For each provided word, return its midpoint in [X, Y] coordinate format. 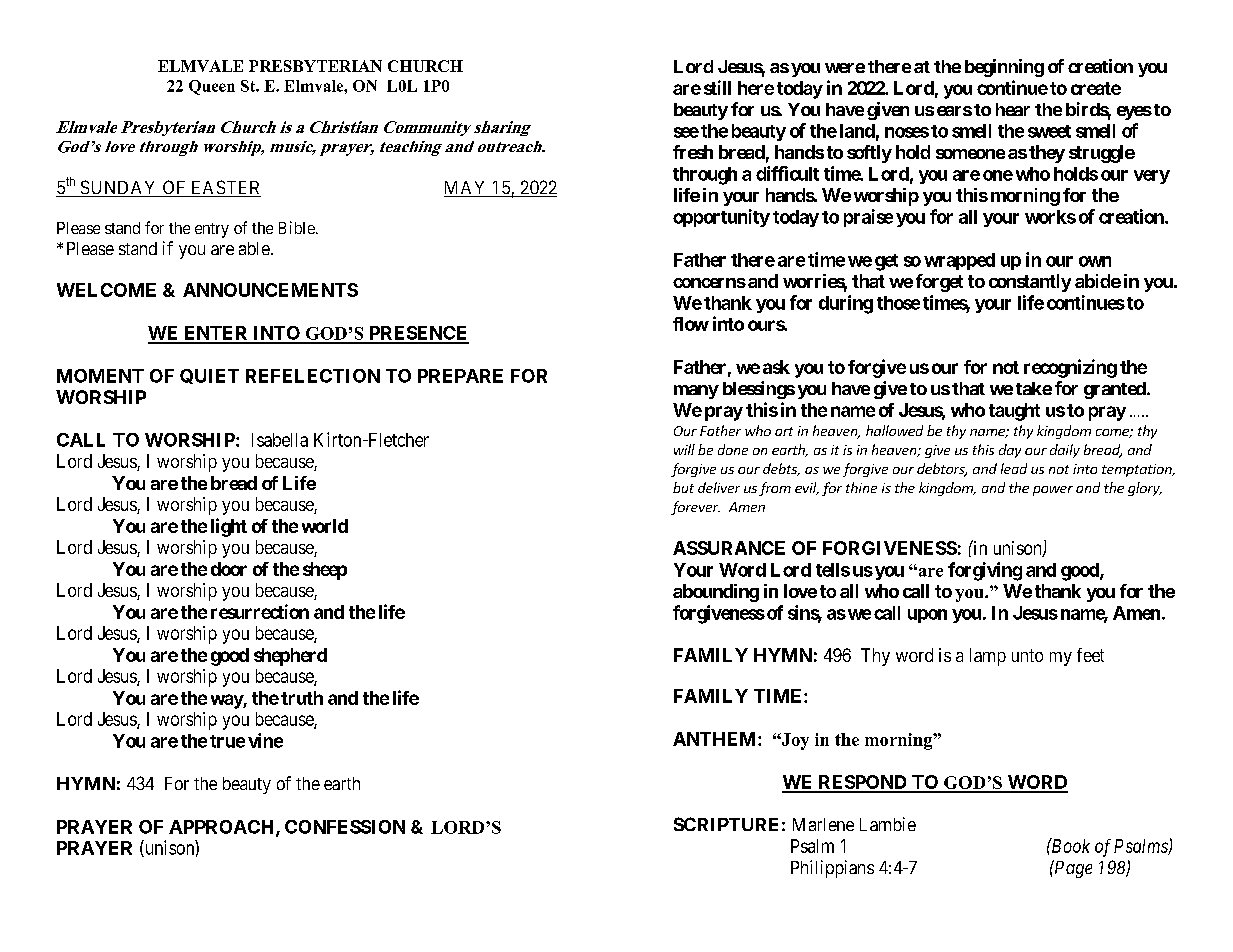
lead [1014, 468]
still [717, 87]
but [683, 487]
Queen [212, 87]
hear [1013, 109]
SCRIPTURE [726, 824]
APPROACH [223, 828]
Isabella [280, 440]
